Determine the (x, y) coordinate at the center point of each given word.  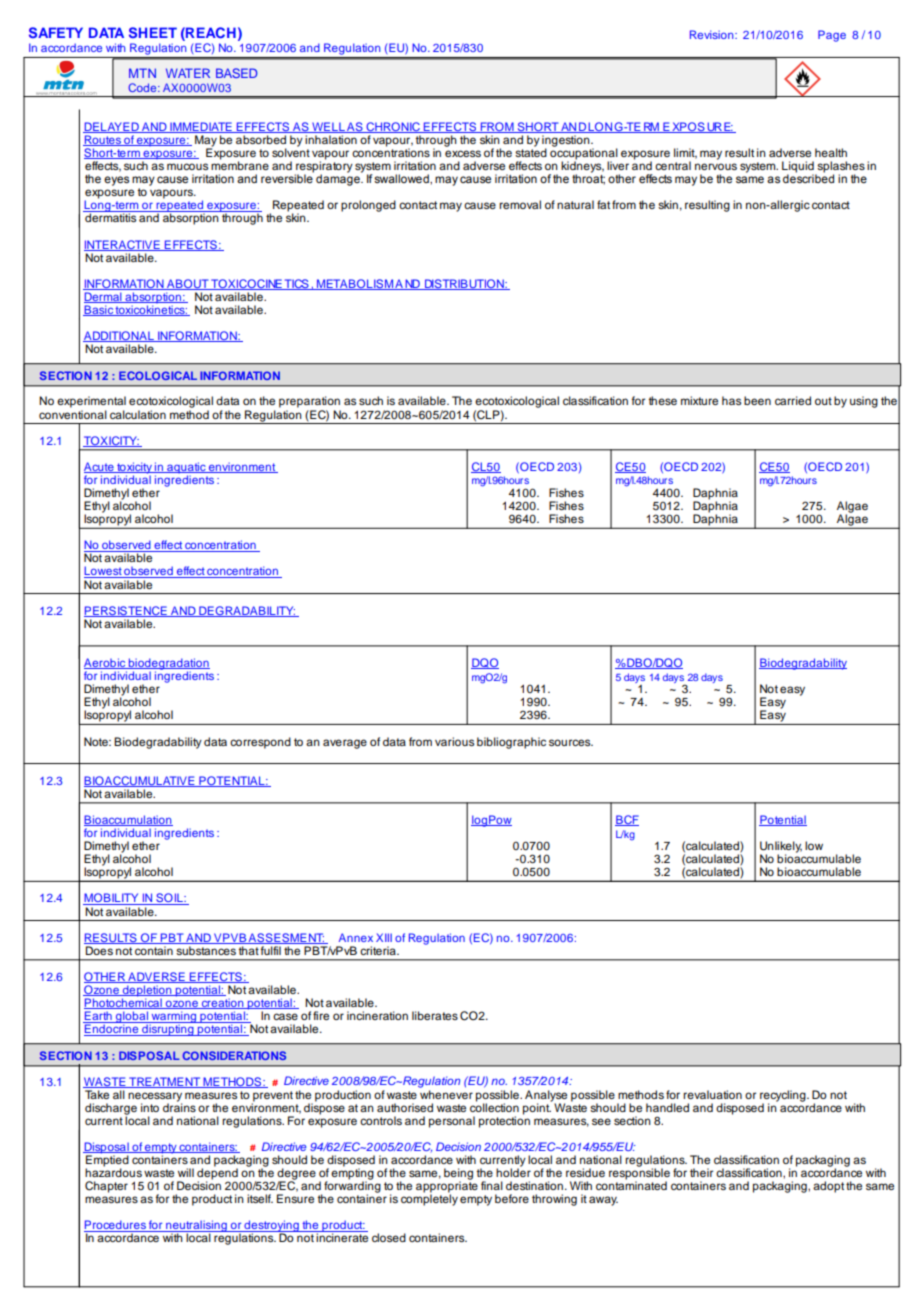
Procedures (116, 1226)
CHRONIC (393, 127)
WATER (188, 73)
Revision (713, 34)
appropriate (447, 1187)
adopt (828, 1187)
